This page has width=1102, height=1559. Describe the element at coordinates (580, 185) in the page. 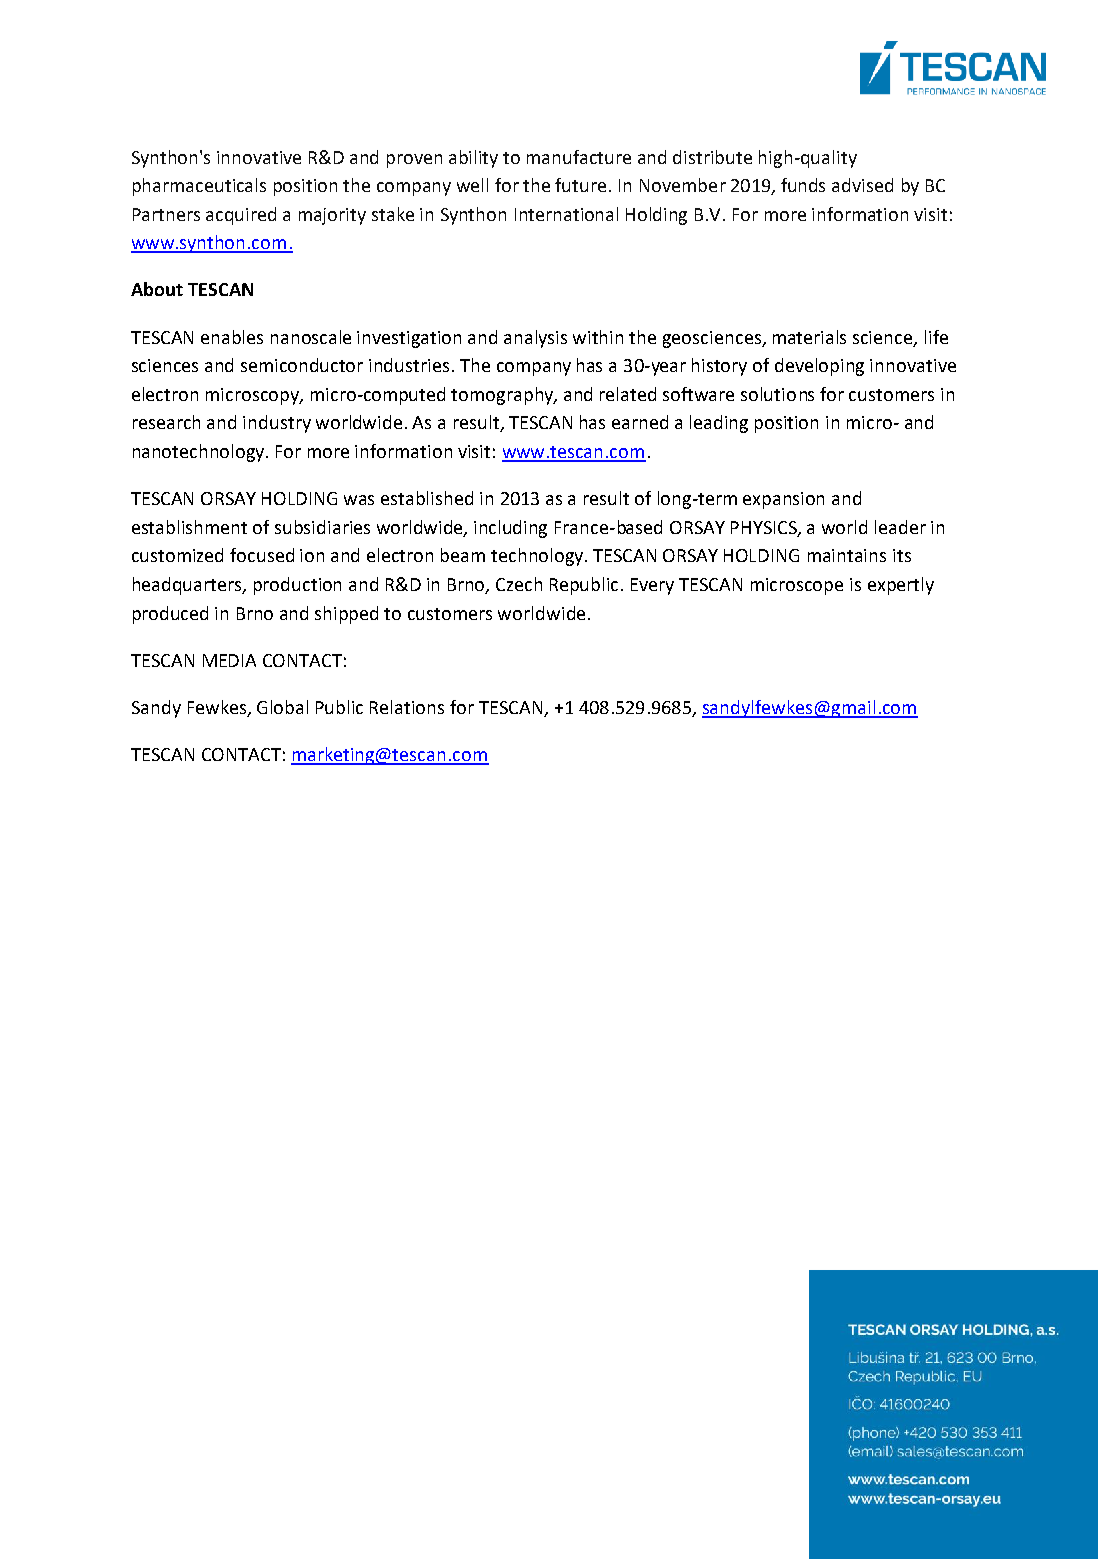

I see `future` at that location.
